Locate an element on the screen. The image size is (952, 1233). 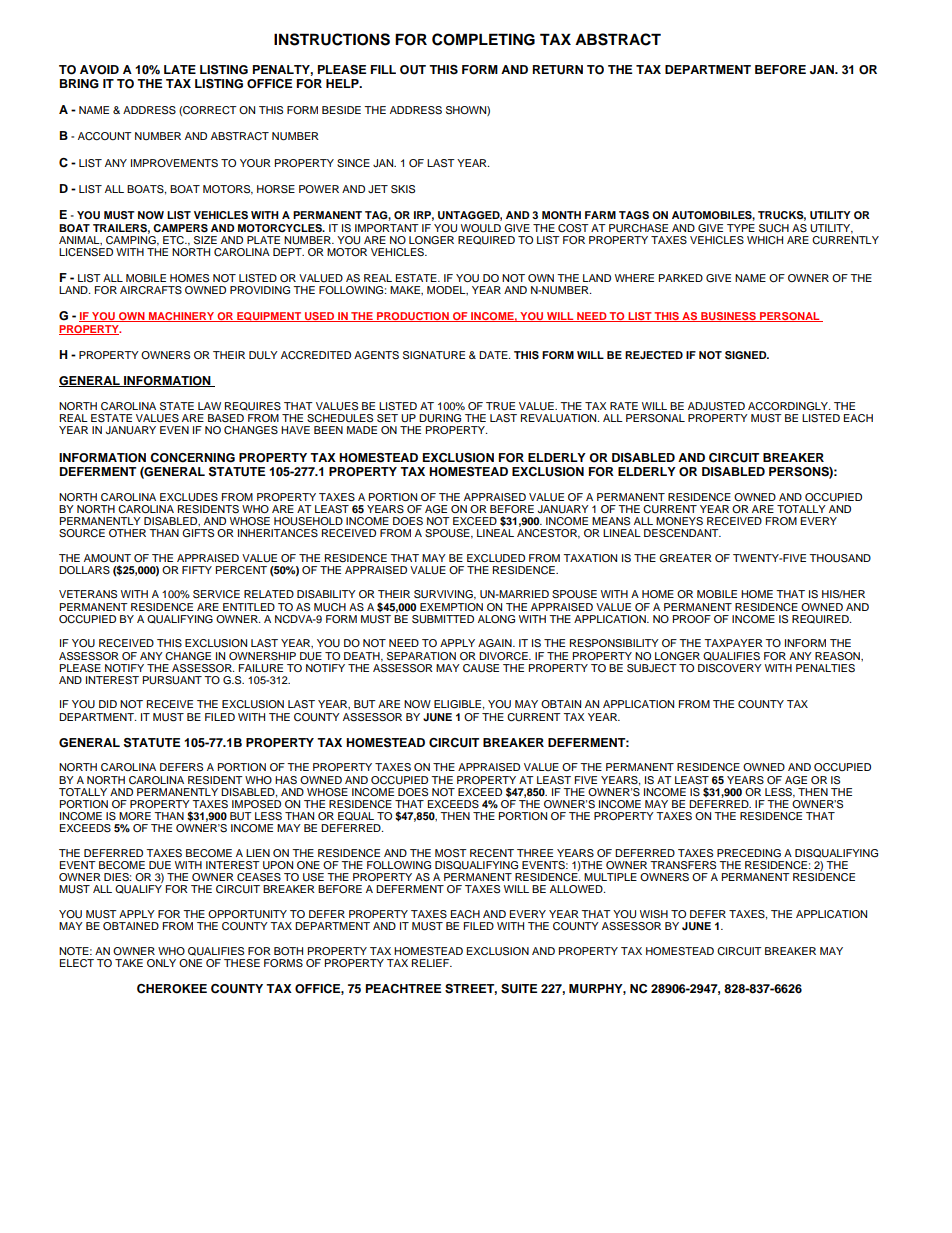
AVOID is located at coordinates (99, 70).
